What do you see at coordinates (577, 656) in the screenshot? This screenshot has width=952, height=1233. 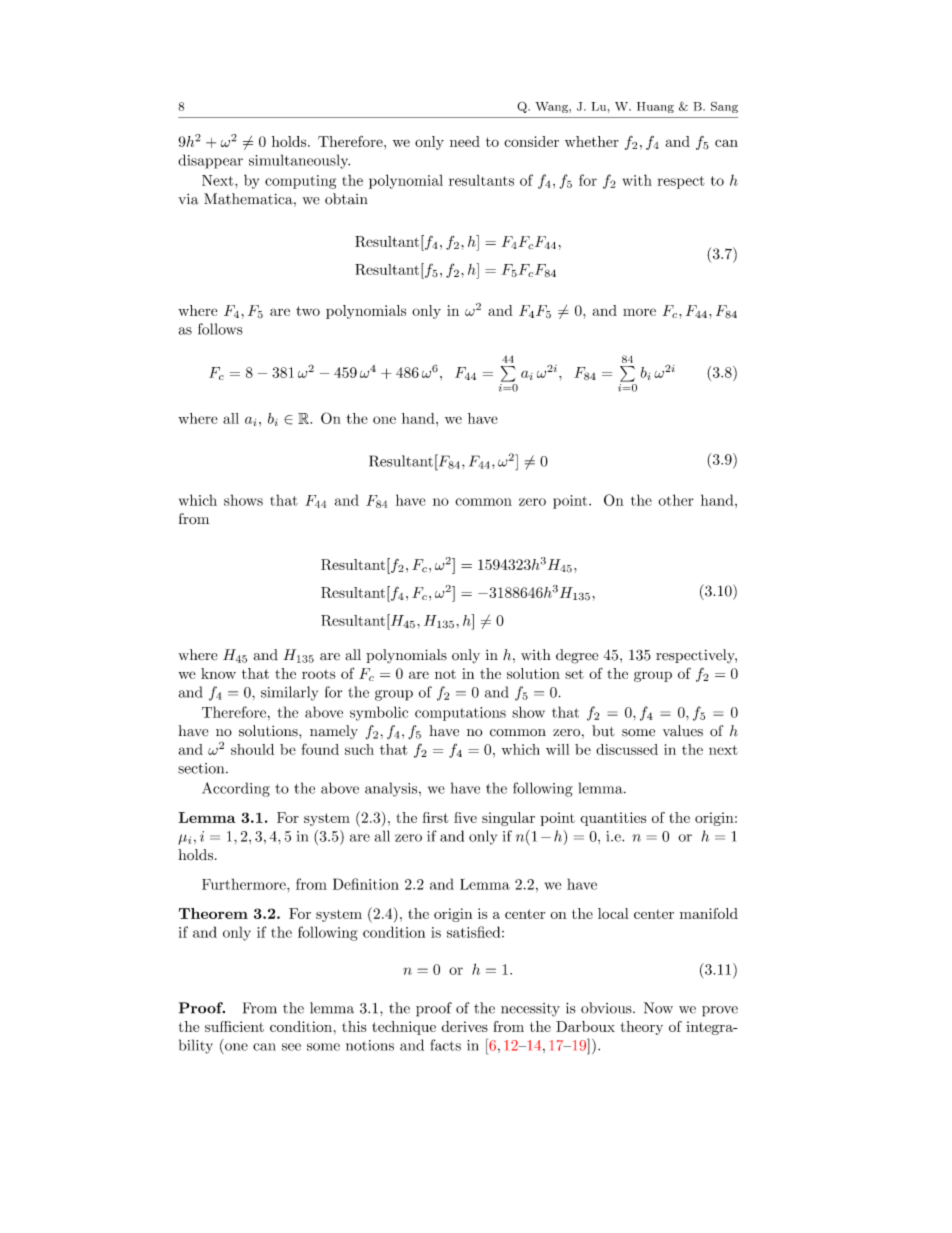 I see `degree` at bounding box center [577, 656].
